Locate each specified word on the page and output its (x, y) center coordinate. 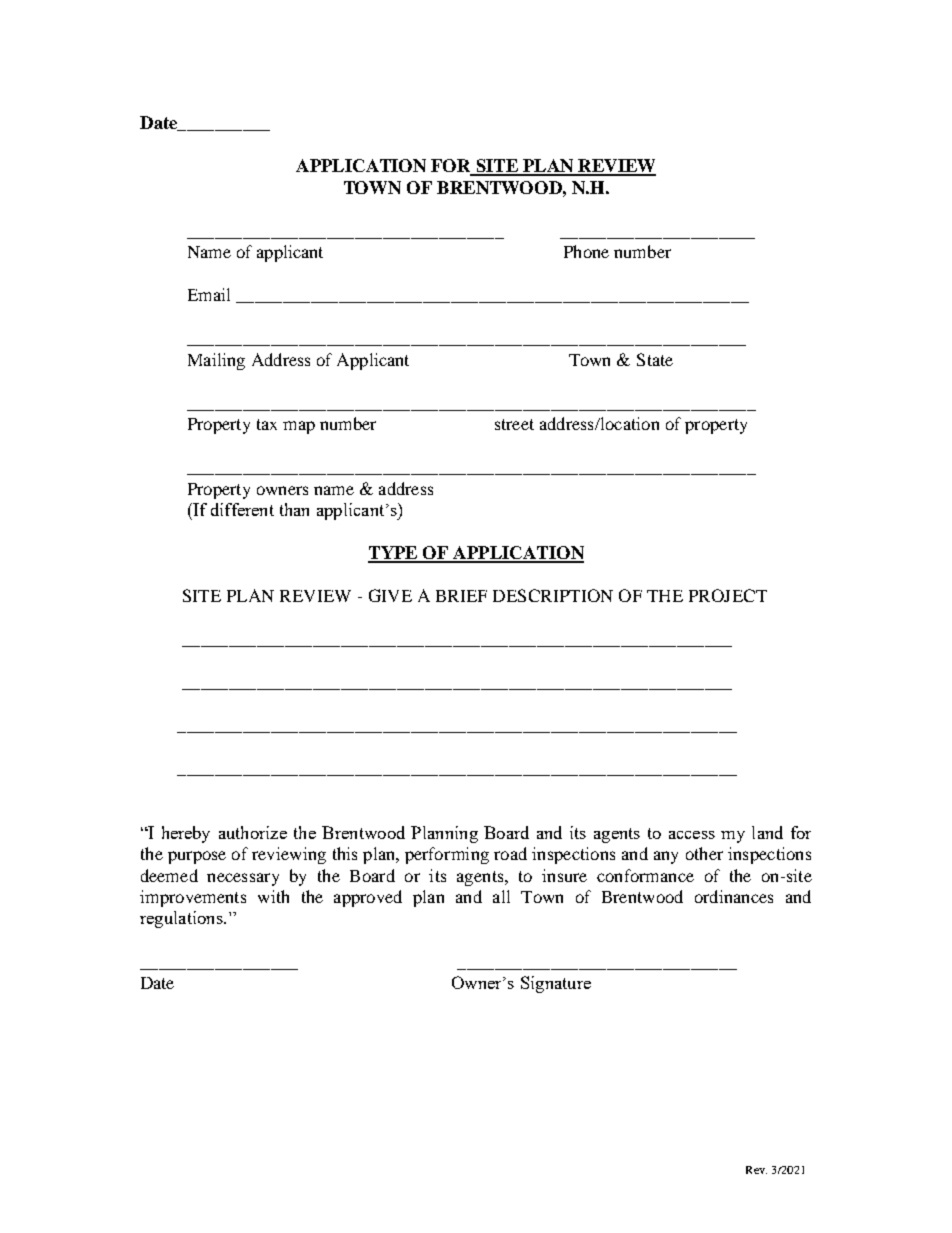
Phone (586, 251)
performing (447, 855)
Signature (556, 984)
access (692, 835)
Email (209, 294)
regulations (182, 919)
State (655, 359)
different (242, 509)
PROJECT (728, 595)
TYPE (394, 554)
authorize (253, 832)
